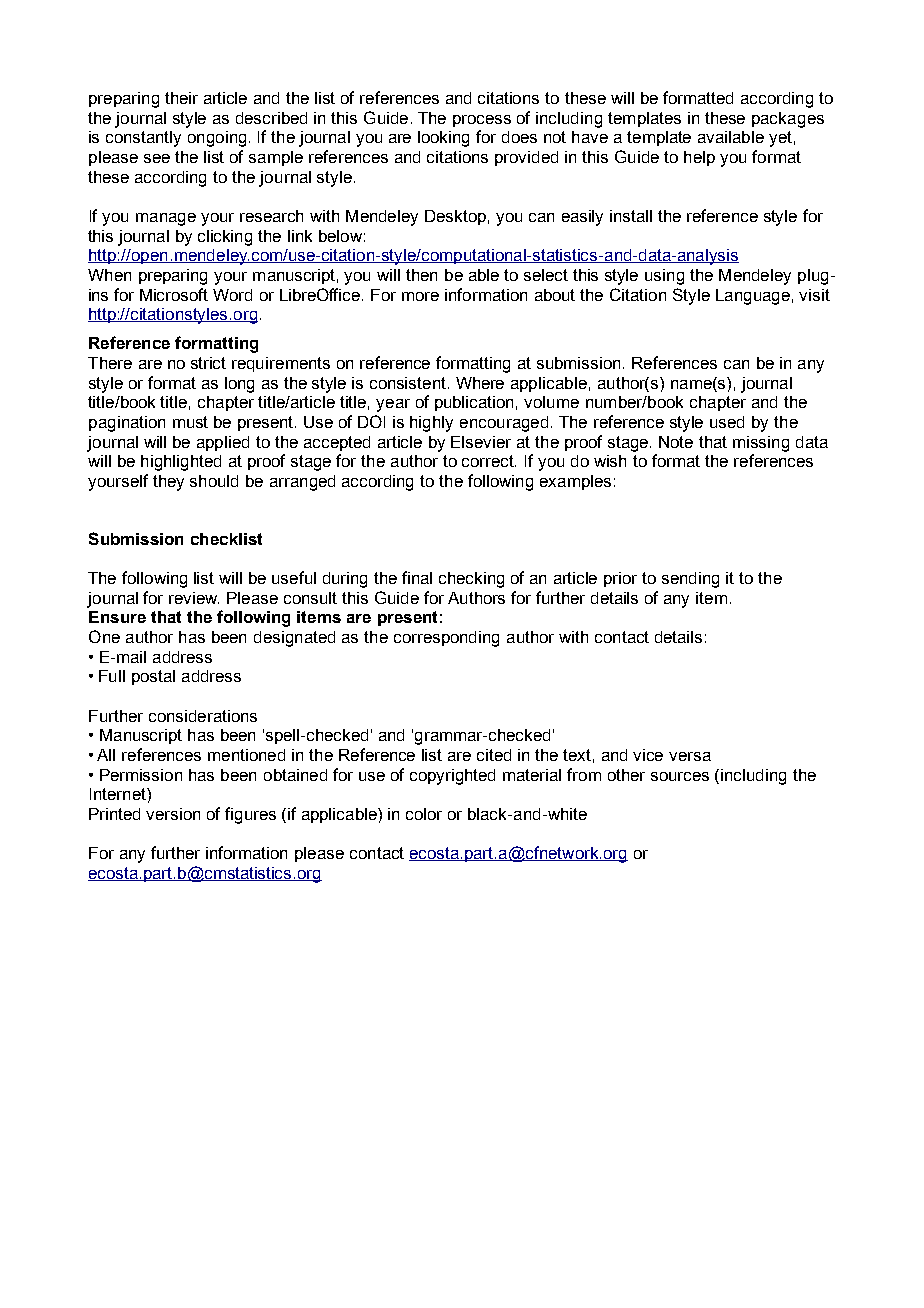 This page has height=1308, width=924. Describe the element at coordinates (680, 776) in the page. I see `sources` at that location.
